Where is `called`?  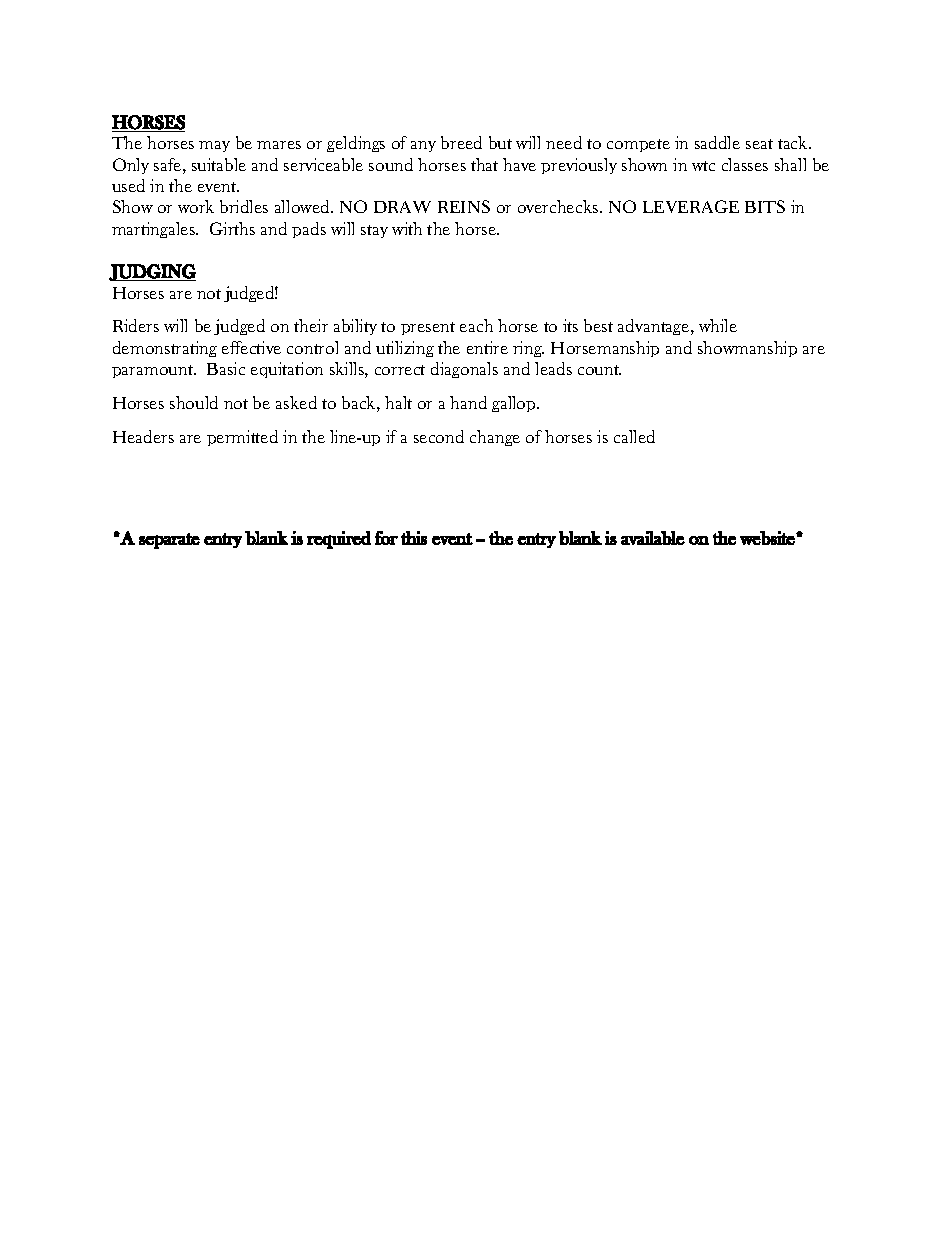
called is located at coordinates (634, 436).
